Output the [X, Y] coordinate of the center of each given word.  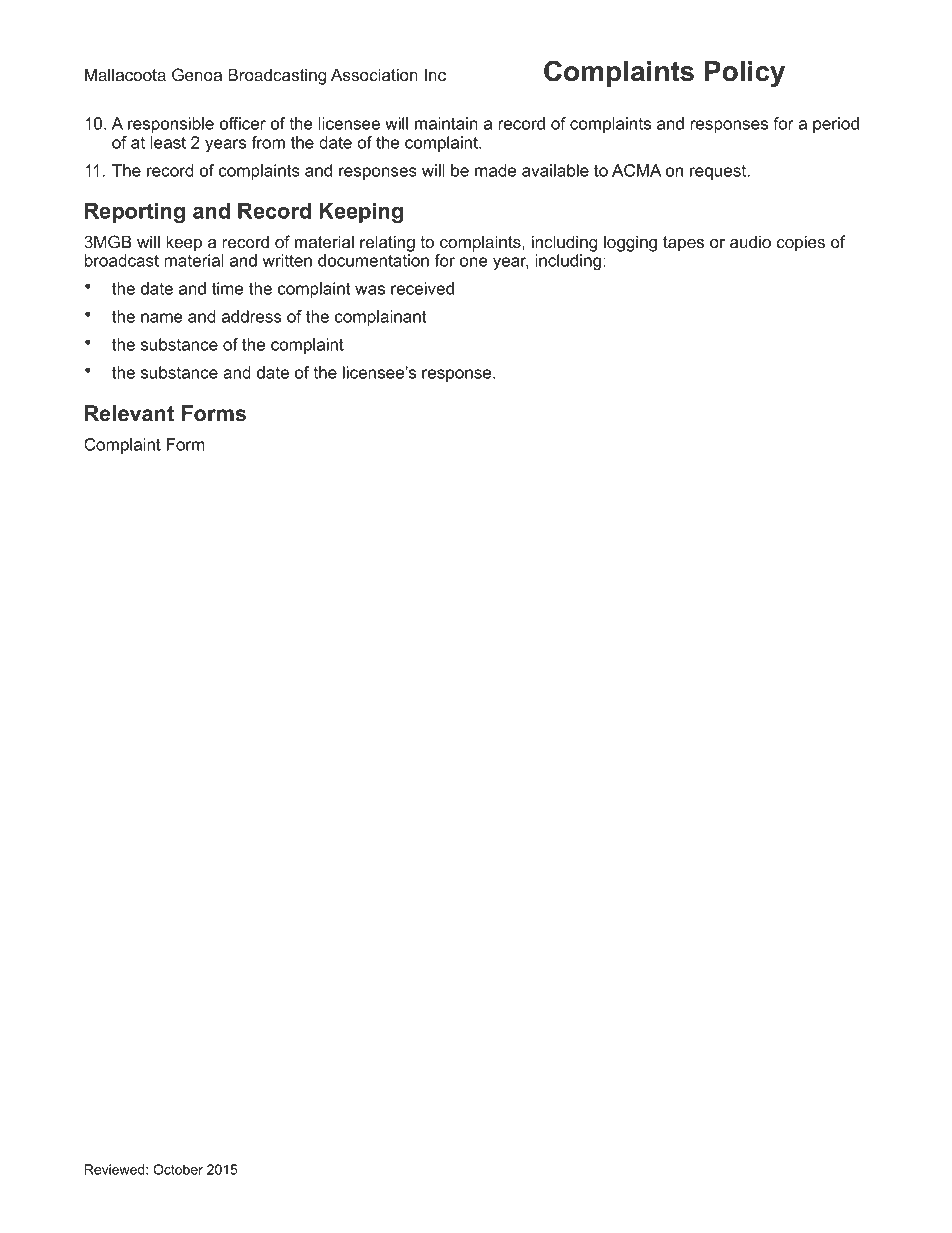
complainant [381, 318]
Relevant [129, 413]
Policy [745, 74]
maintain [446, 123]
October [178, 1169]
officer [243, 123]
